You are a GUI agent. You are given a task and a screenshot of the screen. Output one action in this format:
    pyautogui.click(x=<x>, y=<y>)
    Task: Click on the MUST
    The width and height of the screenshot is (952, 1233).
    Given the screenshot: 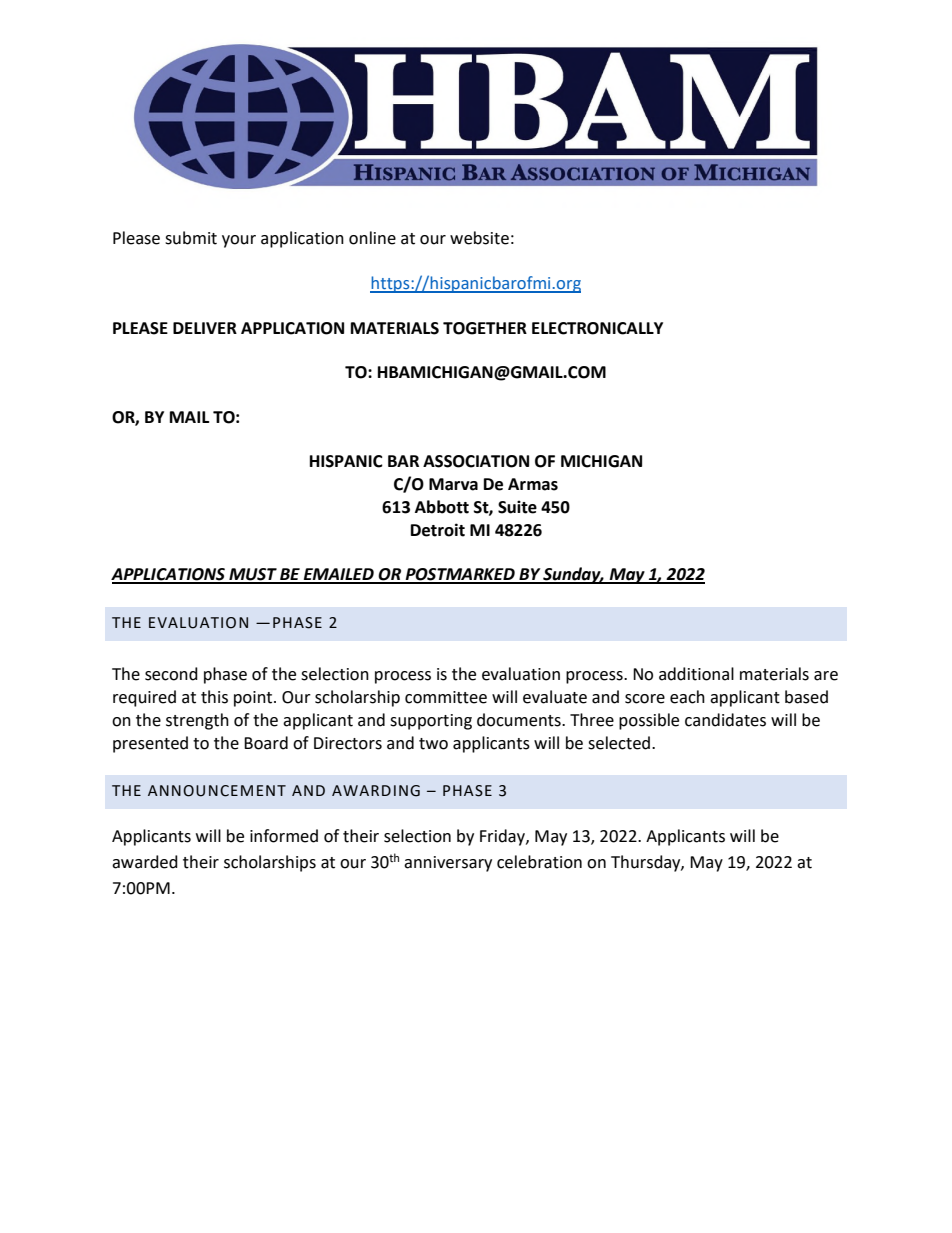 What is the action you would take?
    pyautogui.click(x=253, y=575)
